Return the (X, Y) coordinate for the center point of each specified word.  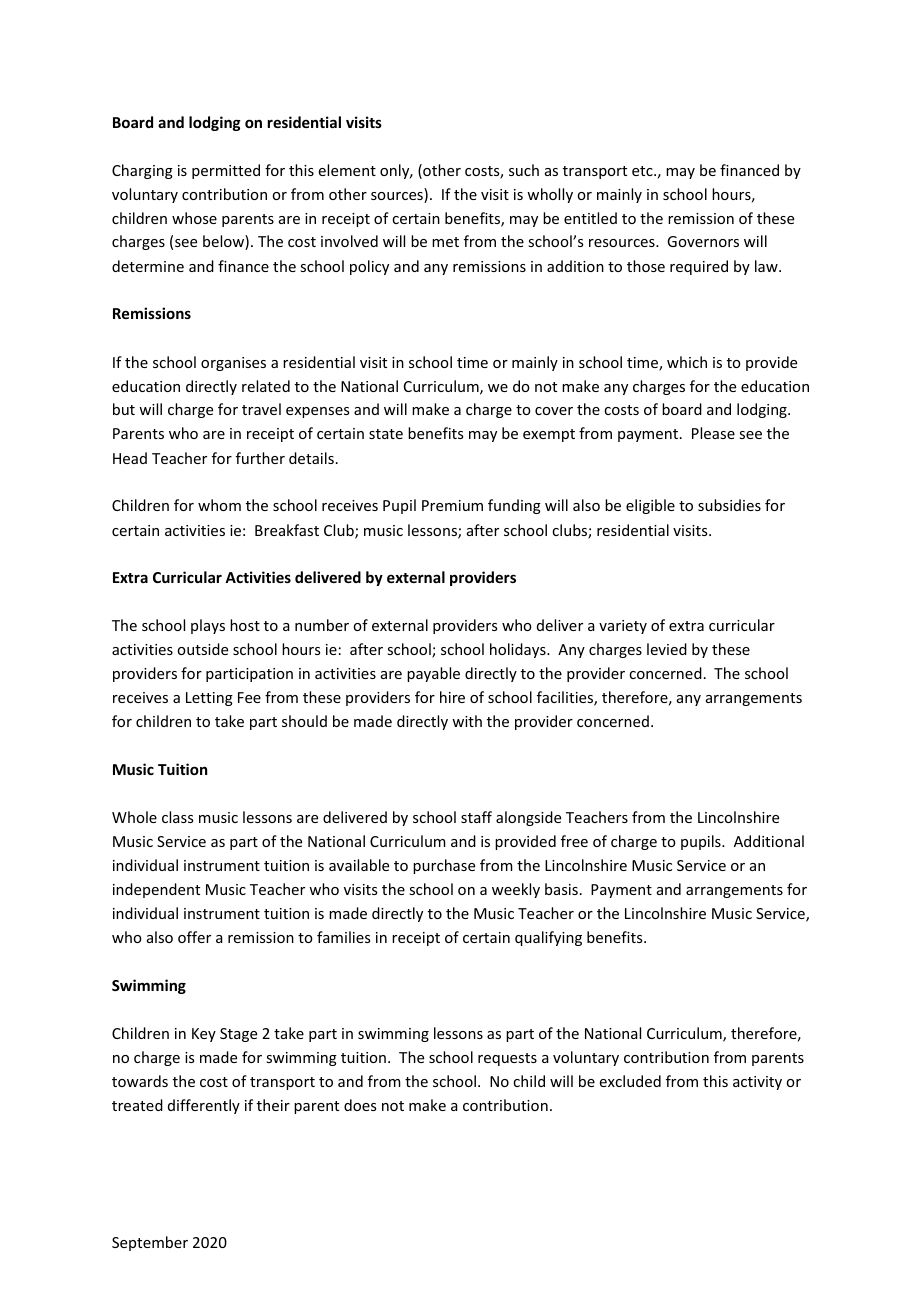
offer (194, 937)
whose (194, 218)
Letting (209, 699)
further (260, 458)
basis (561, 889)
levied (667, 649)
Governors (703, 241)
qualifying (548, 938)
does (360, 1105)
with (467, 721)
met (445, 242)
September (150, 1243)
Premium (452, 505)
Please (713, 433)
